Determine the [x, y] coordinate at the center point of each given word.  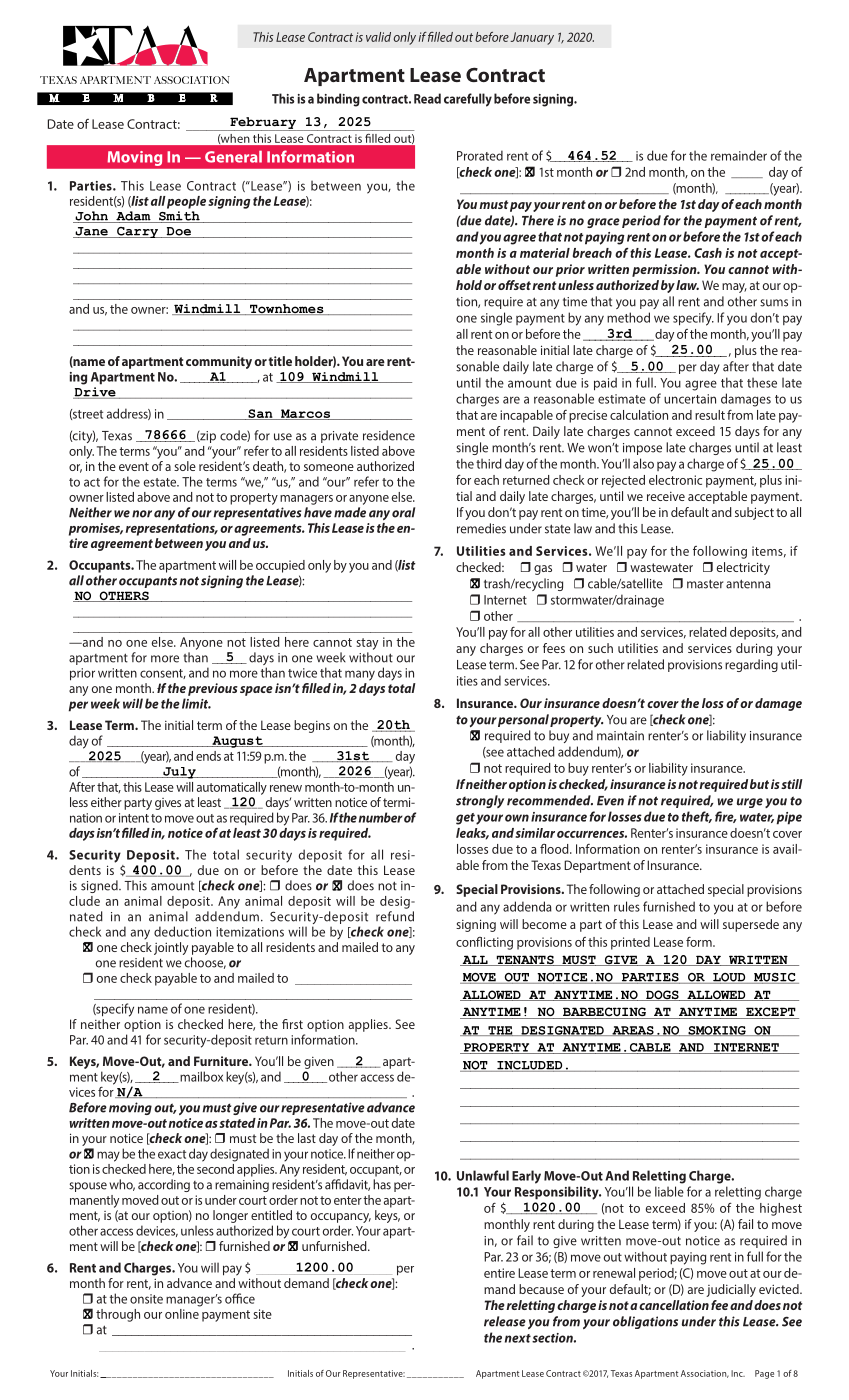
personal [523, 720]
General [233, 157]
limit [196, 703]
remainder [739, 155]
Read [427, 98]
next [518, 1338]
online [183, 1312]
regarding [751, 665]
